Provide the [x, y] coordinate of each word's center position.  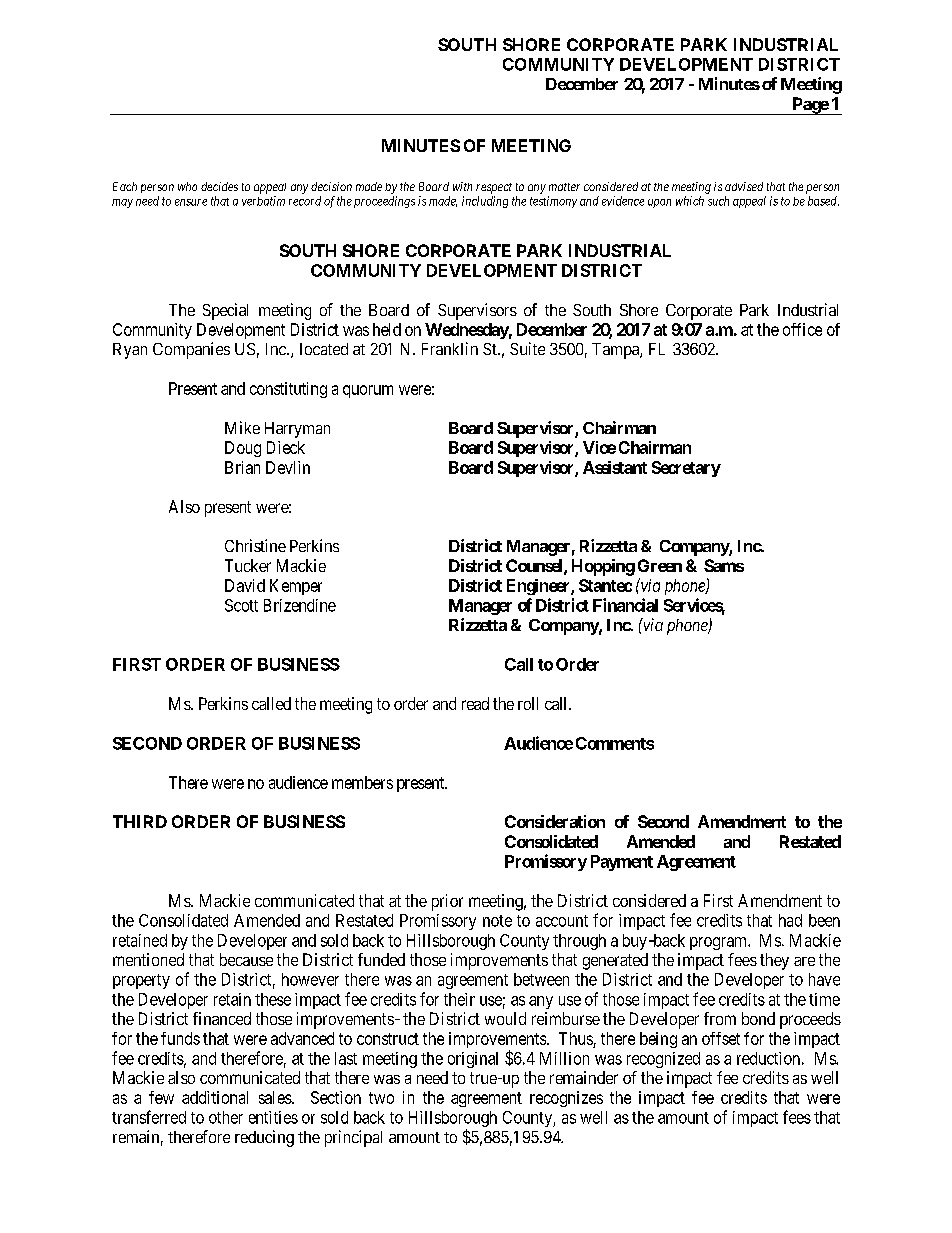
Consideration [555, 821]
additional [215, 1097]
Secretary [686, 469]
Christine [255, 545]
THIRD [140, 821]
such [718, 201]
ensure [191, 202]
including [485, 202]
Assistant [615, 467]
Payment [622, 863]
